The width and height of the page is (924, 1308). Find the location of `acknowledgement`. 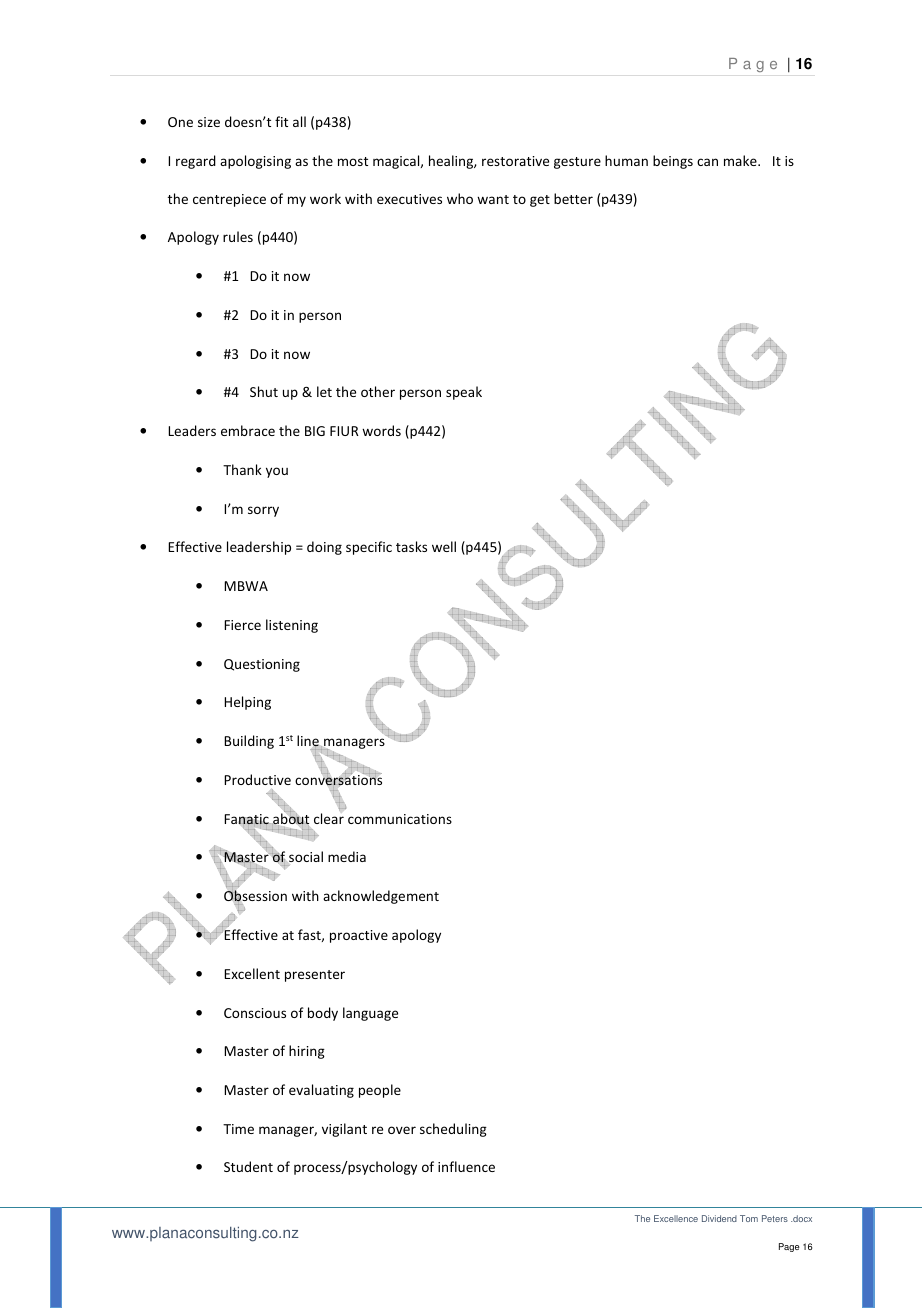

acknowledgement is located at coordinates (381, 897).
